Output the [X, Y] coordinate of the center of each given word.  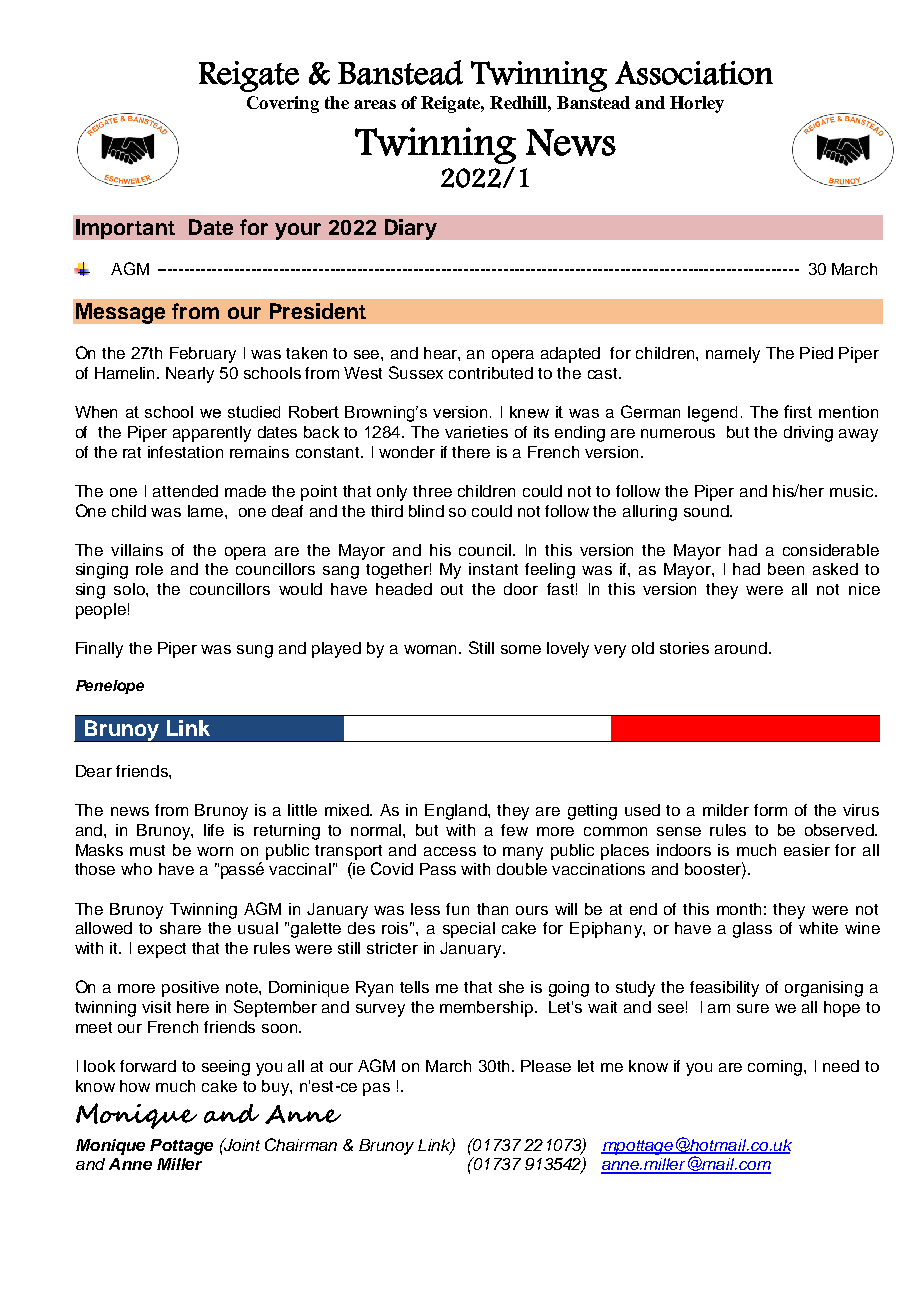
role [149, 569]
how [135, 1086]
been [786, 569]
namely [733, 355]
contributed [491, 373]
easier [807, 850]
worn [215, 851]
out [452, 589]
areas [375, 104]
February [203, 355]
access [450, 851]
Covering [283, 104]
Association [694, 73]
